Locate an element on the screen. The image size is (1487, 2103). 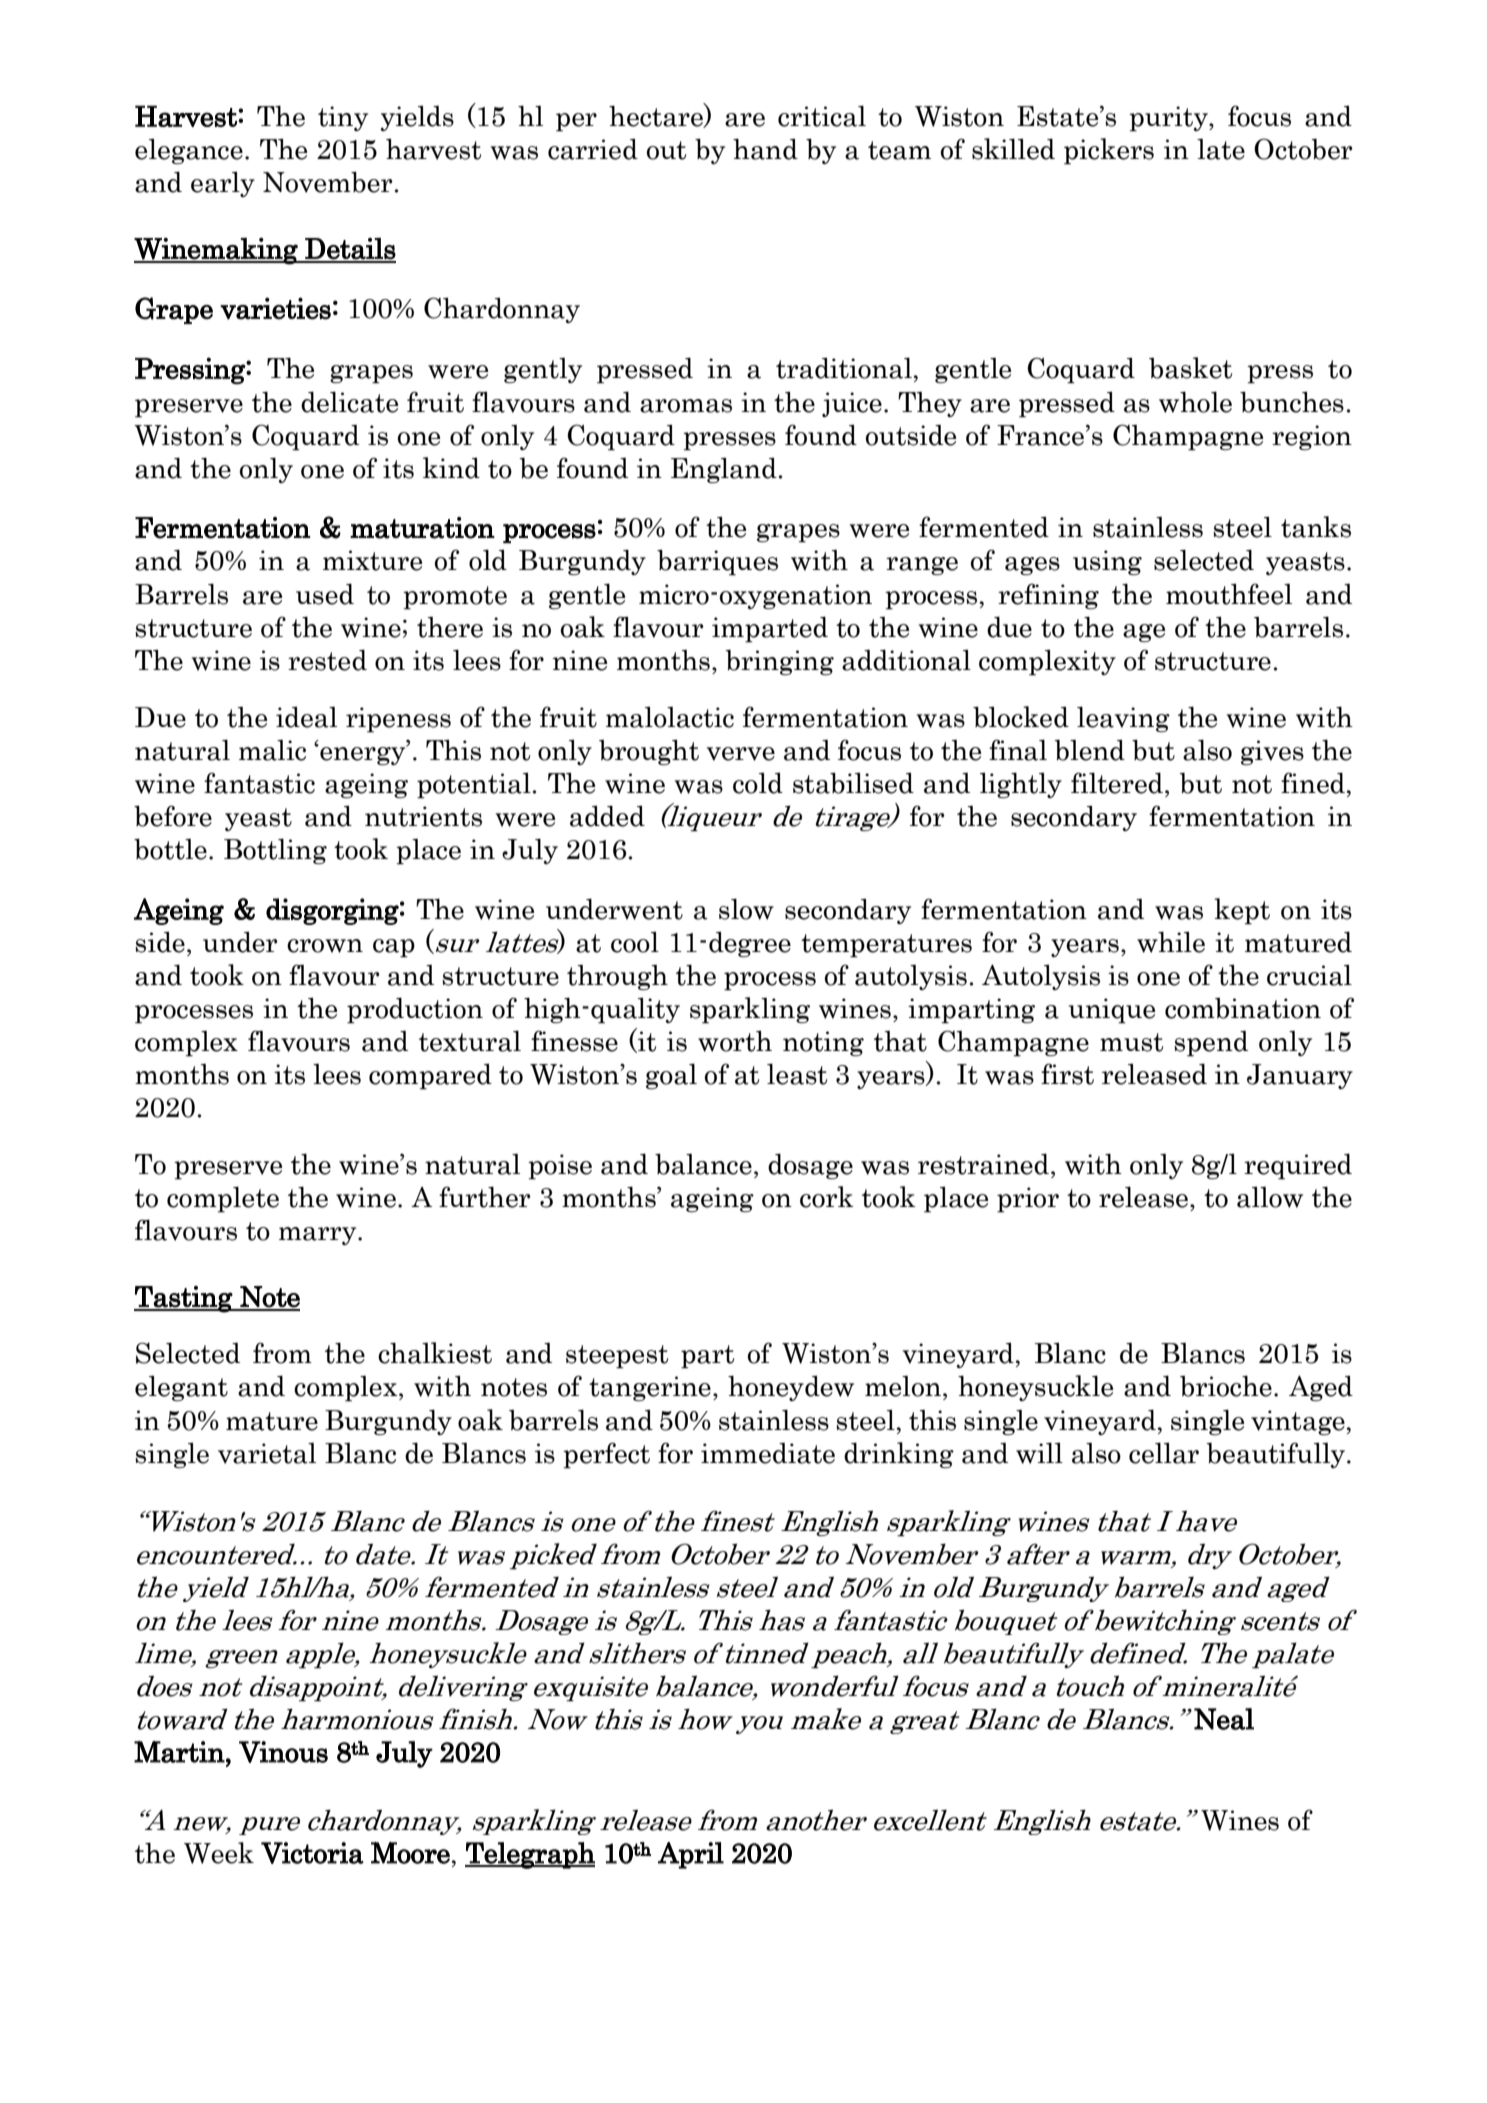
pickers is located at coordinates (1109, 151).
